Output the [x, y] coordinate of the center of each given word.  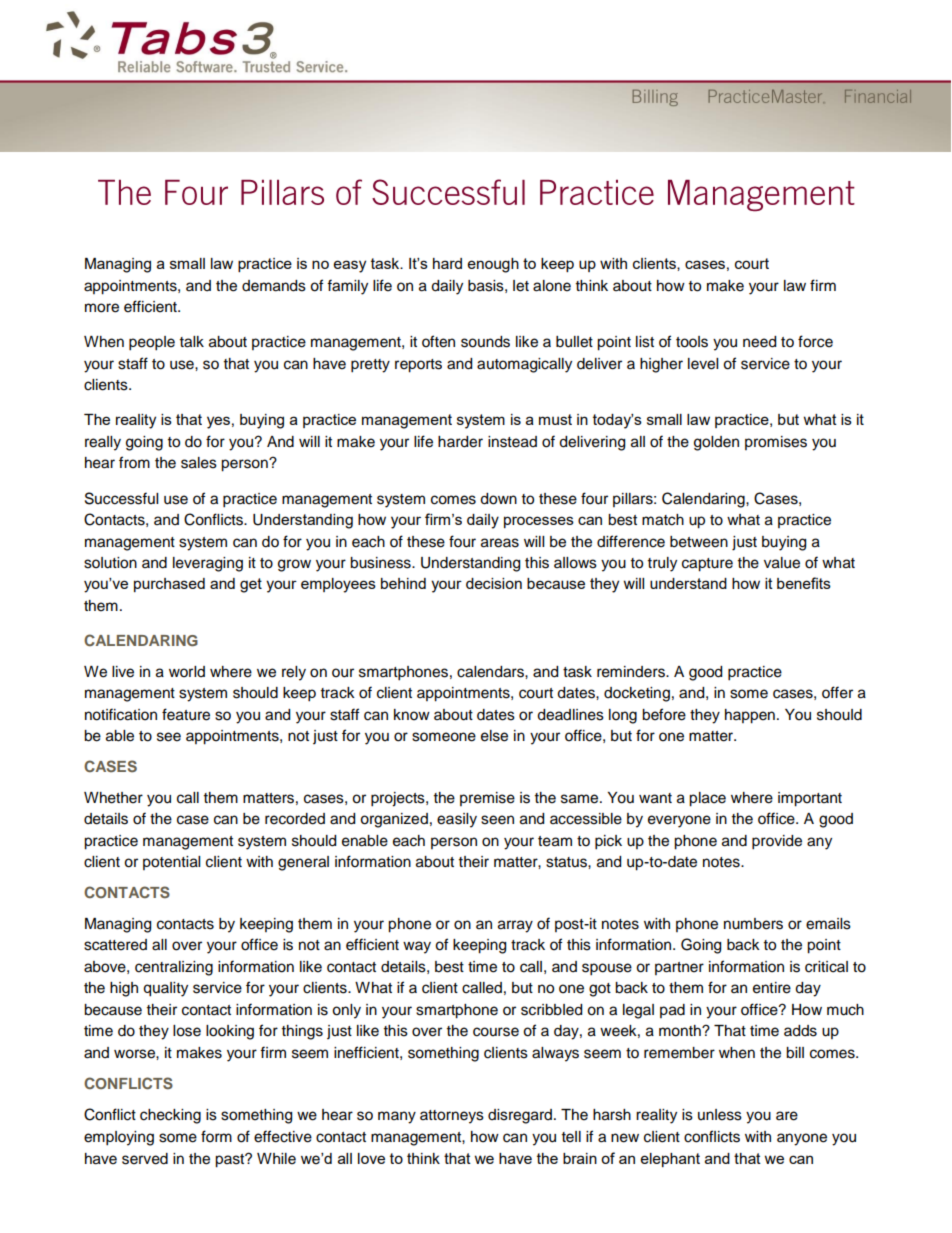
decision [494, 583]
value [782, 563]
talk [192, 342]
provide [777, 842]
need [759, 342]
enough [493, 265]
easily [457, 820]
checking [170, 1116]
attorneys [452, 1117]
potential [171, 863]
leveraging [208, 564]
